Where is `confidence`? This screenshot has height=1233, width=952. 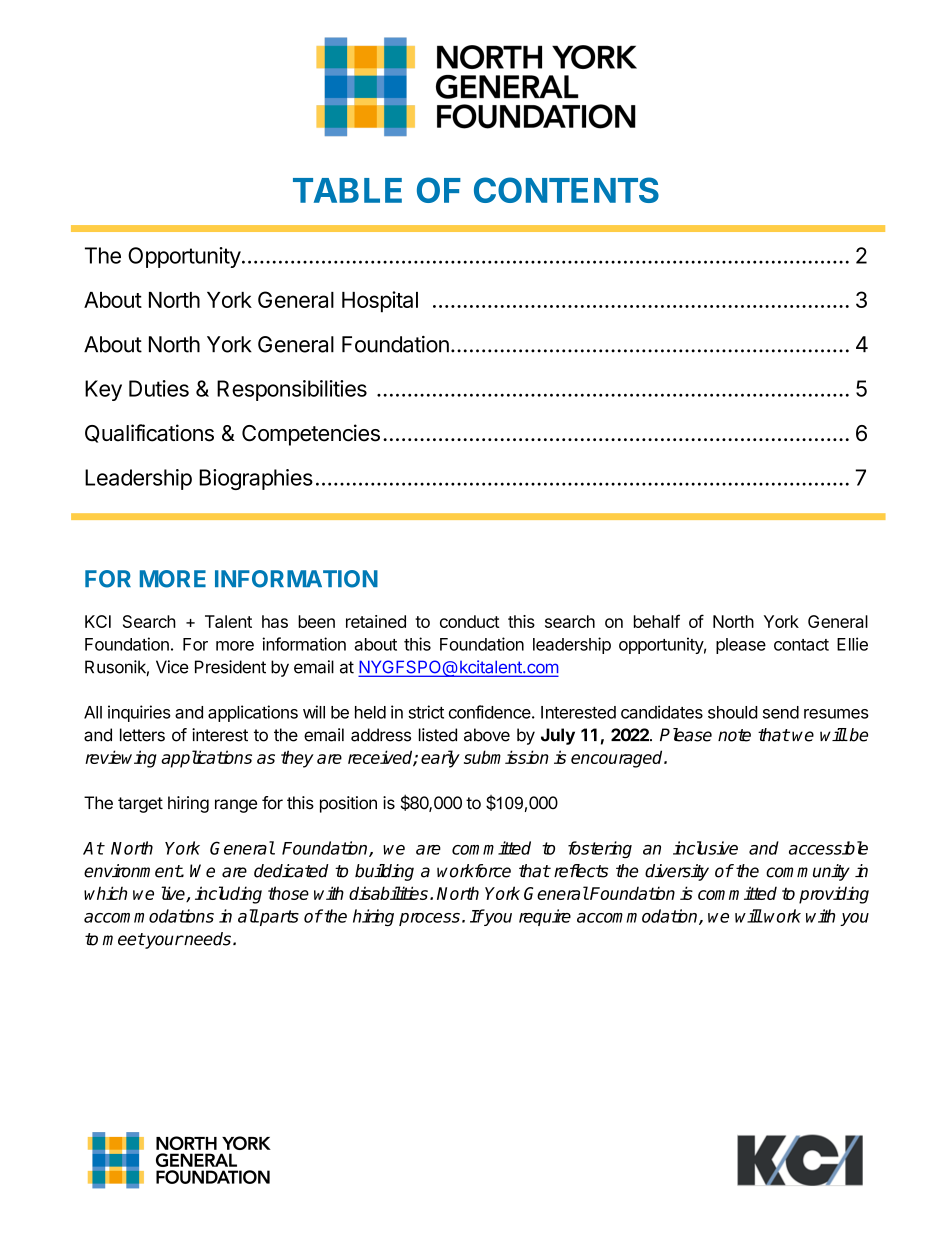
confidence is located at coordinates (490, 712).
